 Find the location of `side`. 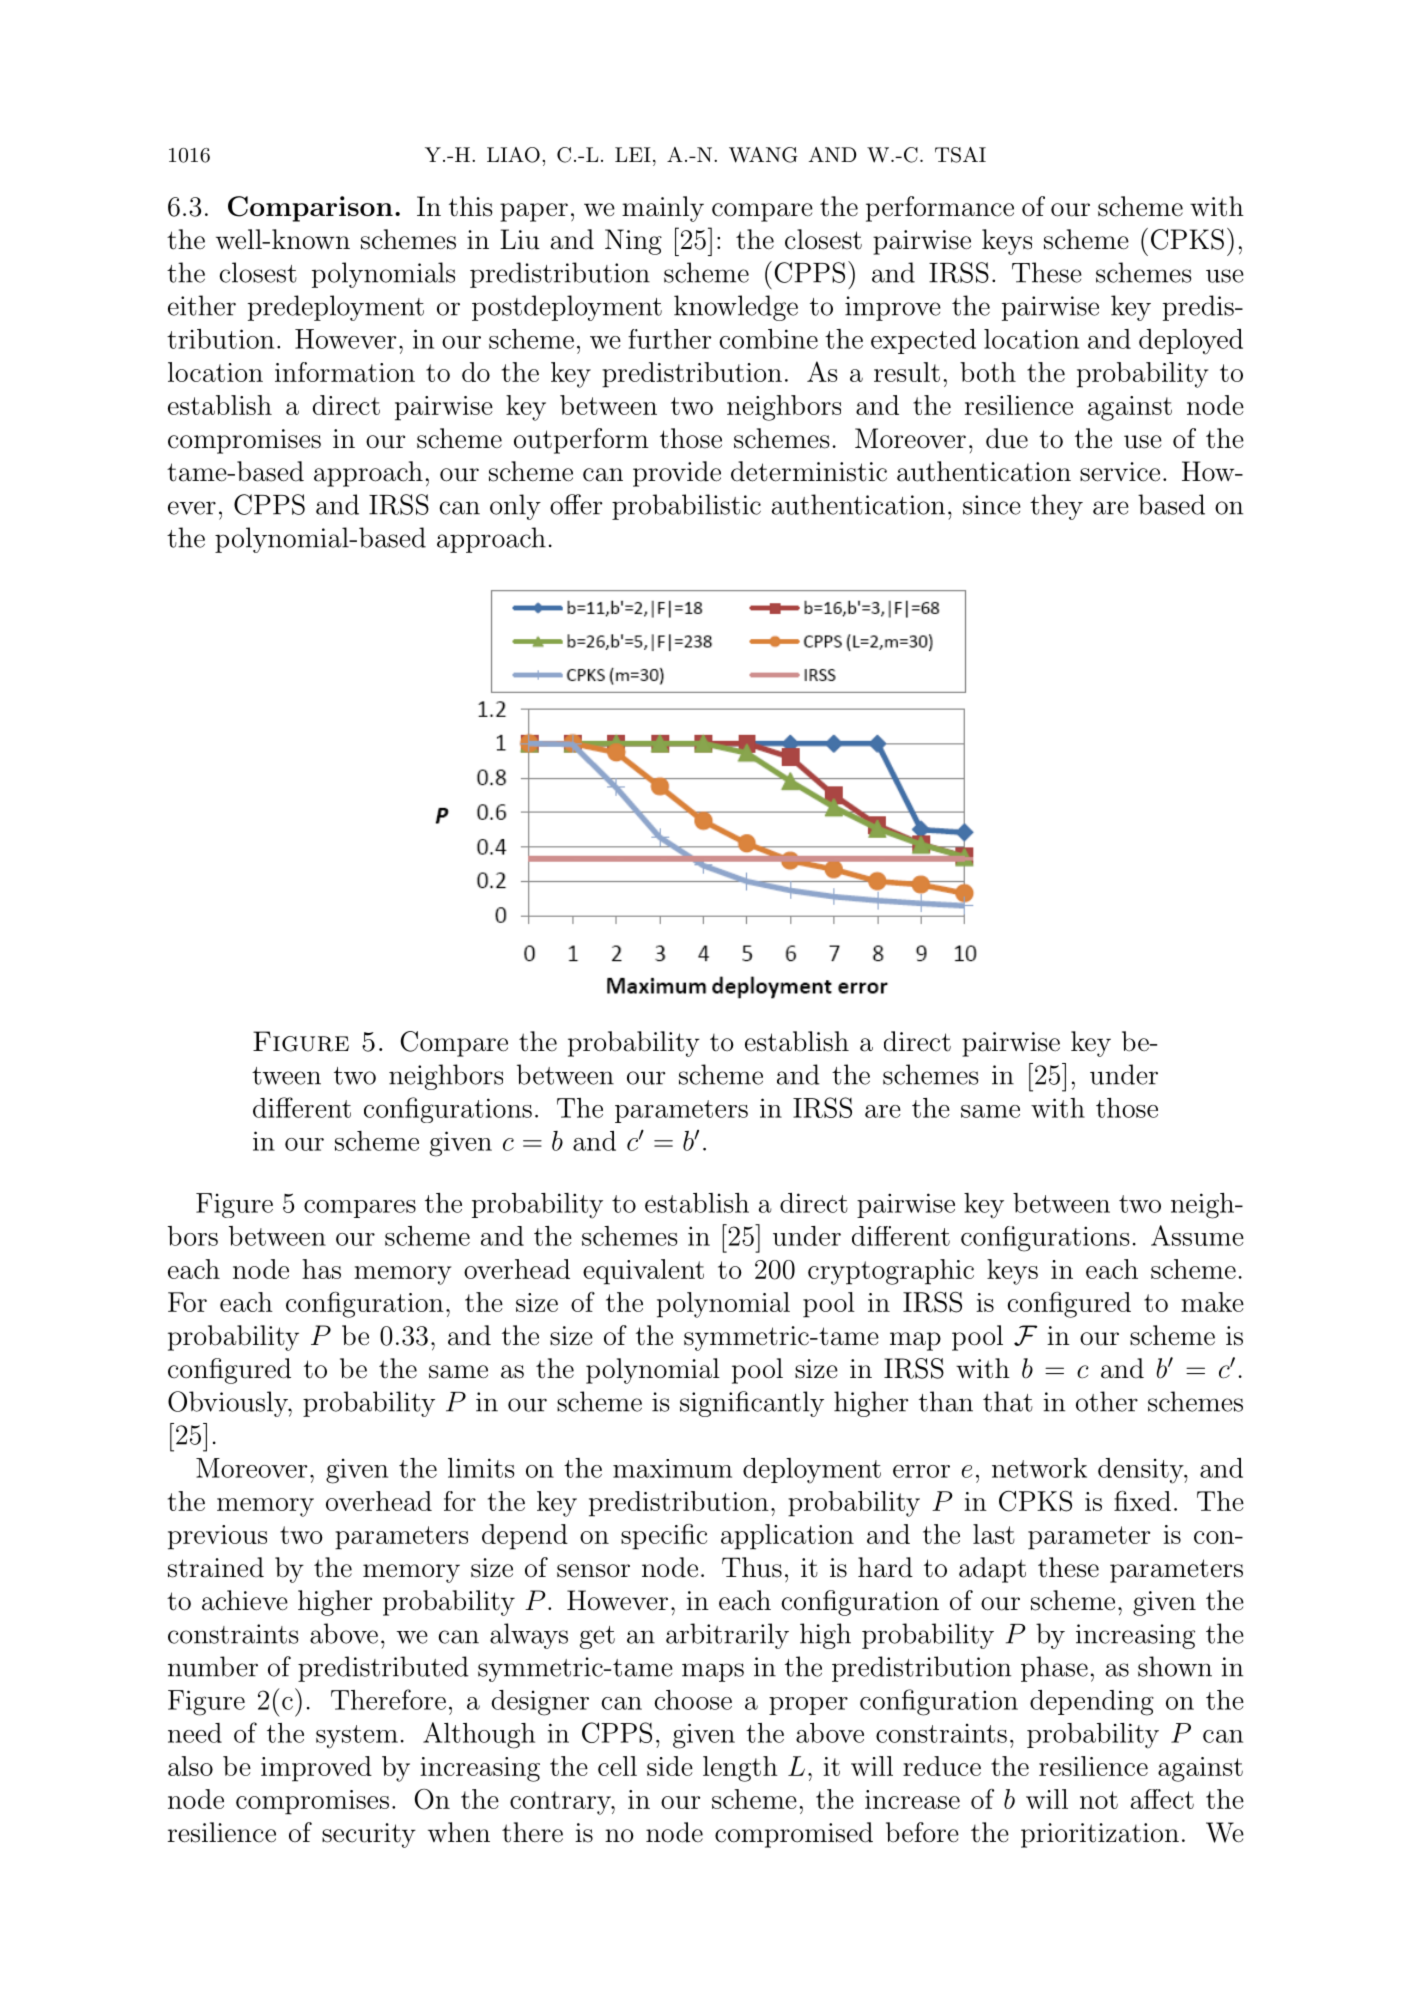

side is located at coordinates (670, 1766).
